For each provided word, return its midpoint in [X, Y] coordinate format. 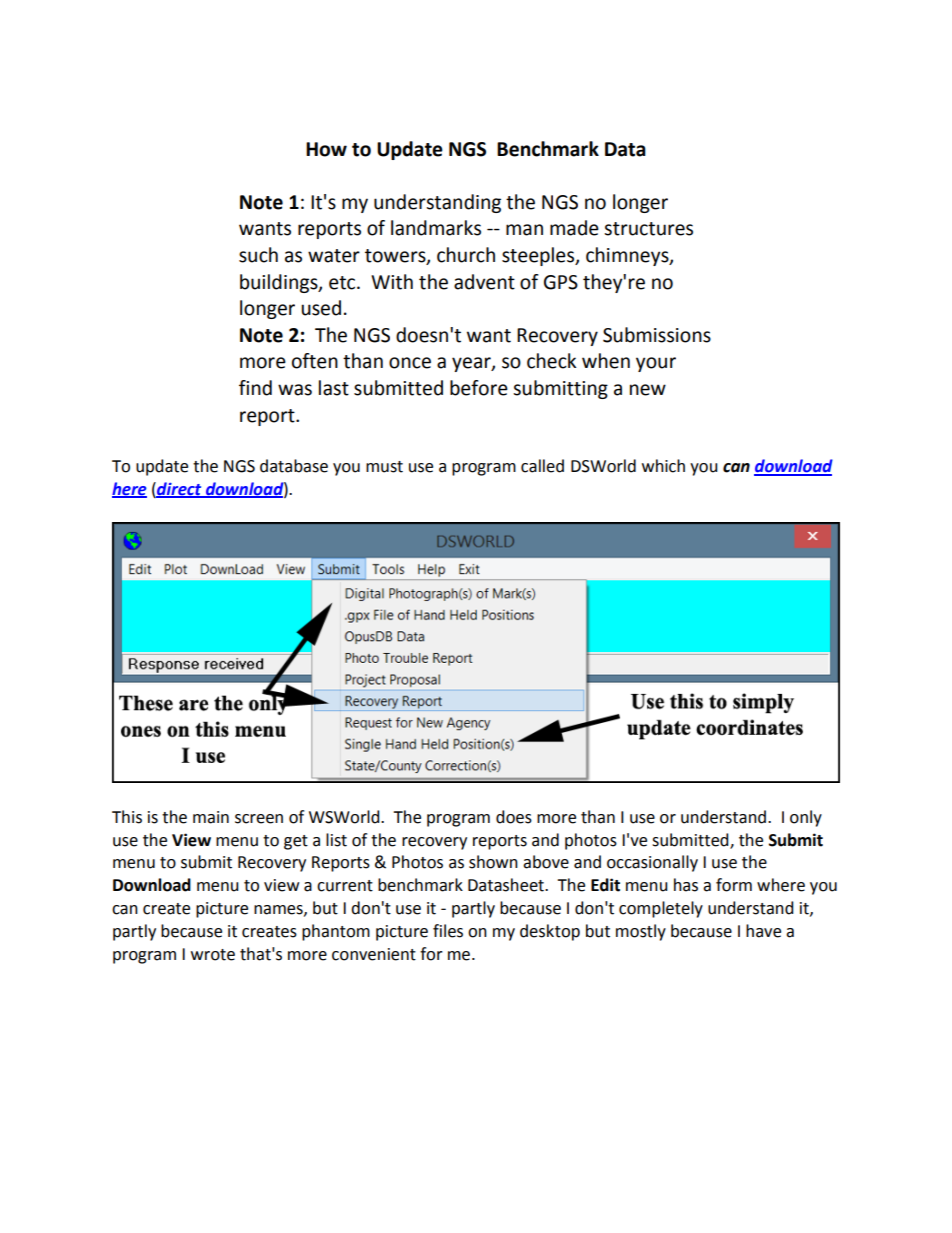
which [663, 466]
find [255, 388]
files [448, 931]
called [542, 466]
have [763, 931]
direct [179, 489]
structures [648, 229]
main [211, 817]
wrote [213, 955]
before [479, 388]
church [466, 255]
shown [493, 862]
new [648, 390]
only [806, 818]
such [258, 255]
